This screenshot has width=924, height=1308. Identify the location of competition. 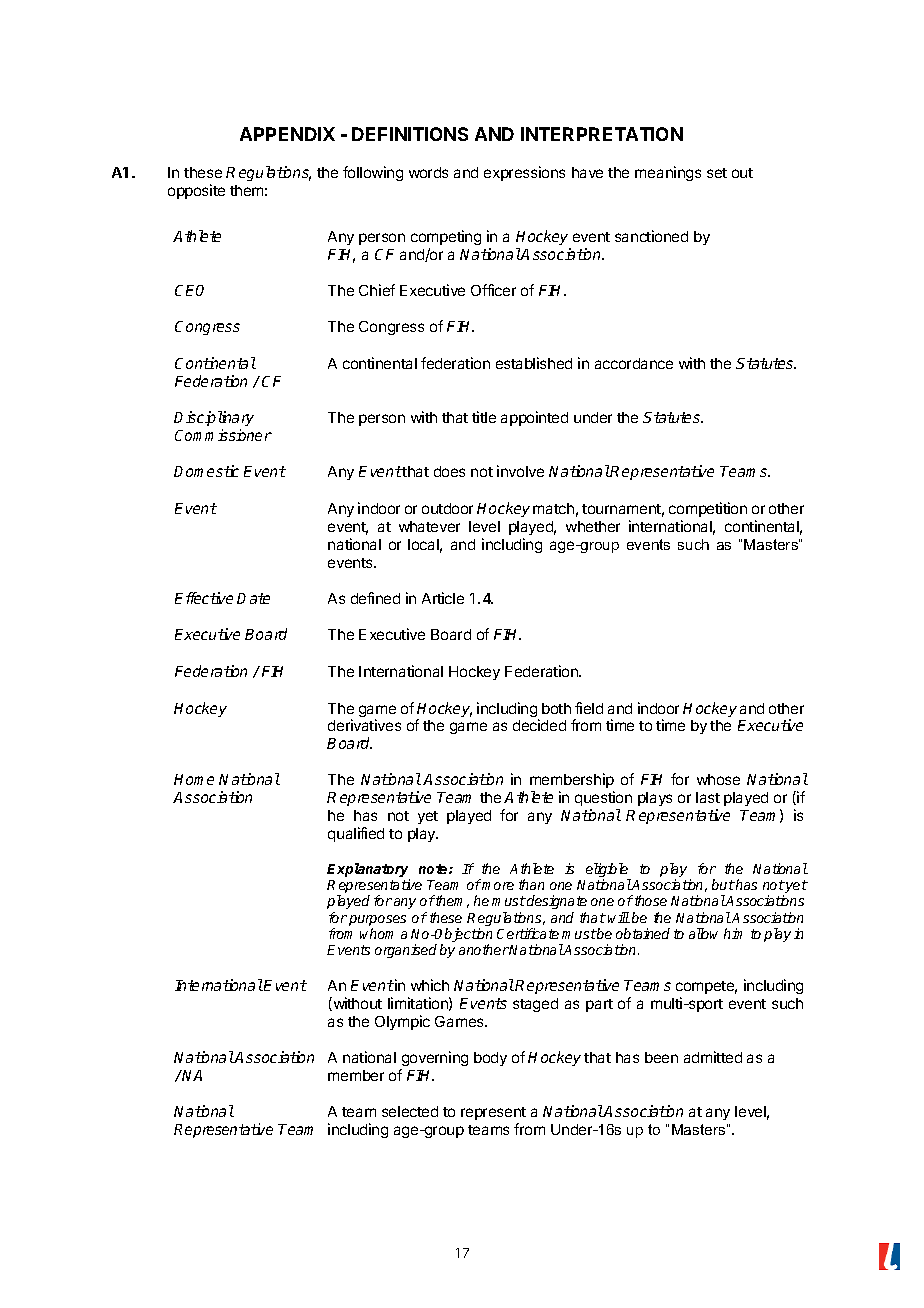
(708, 509).
